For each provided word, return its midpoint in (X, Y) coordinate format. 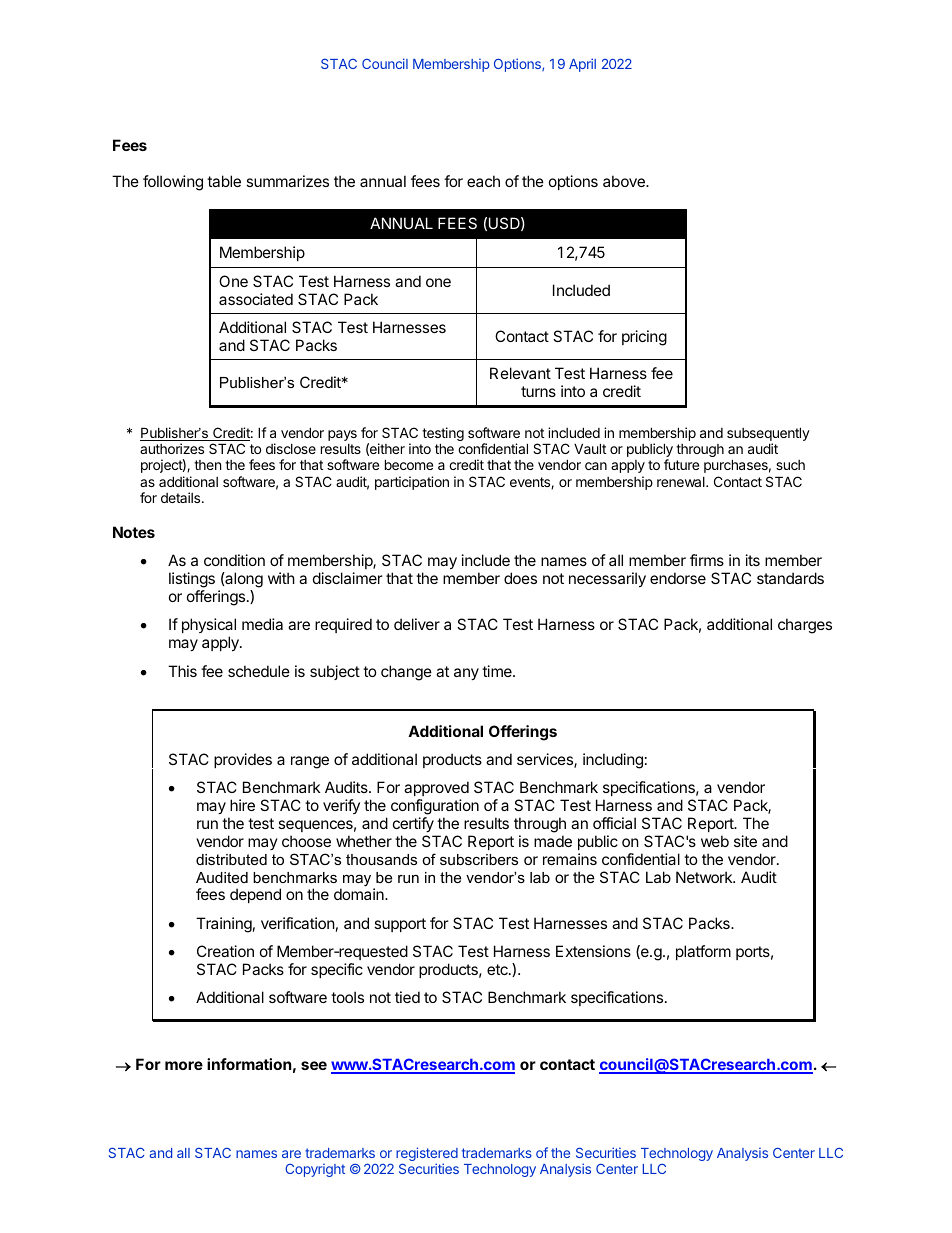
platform (703, 952)
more (184, 1065)
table (224, 181)
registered (427, 1155)
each (483, 181)
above (625, 181)
